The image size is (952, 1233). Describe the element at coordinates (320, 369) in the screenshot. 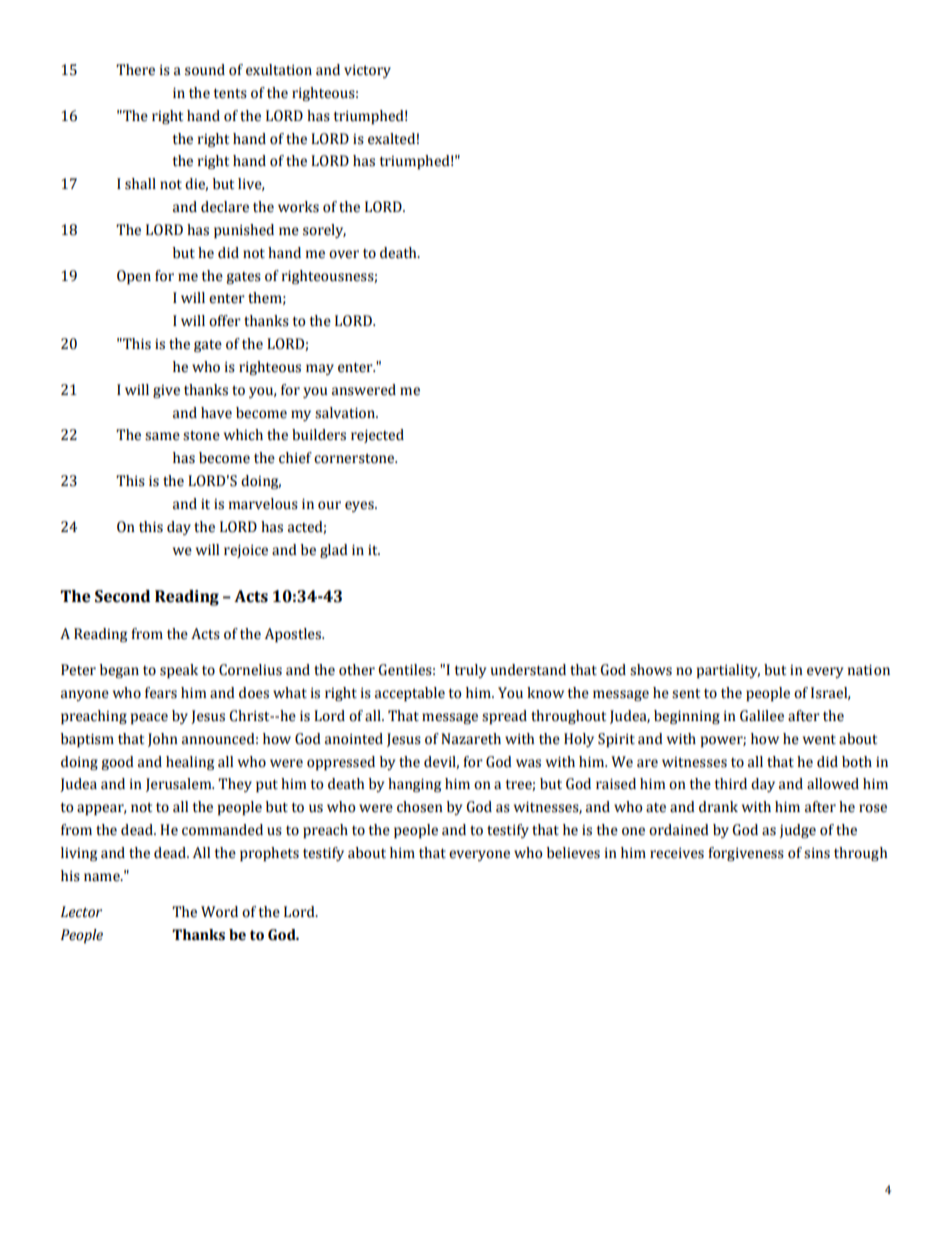

I see `may` at that location.
